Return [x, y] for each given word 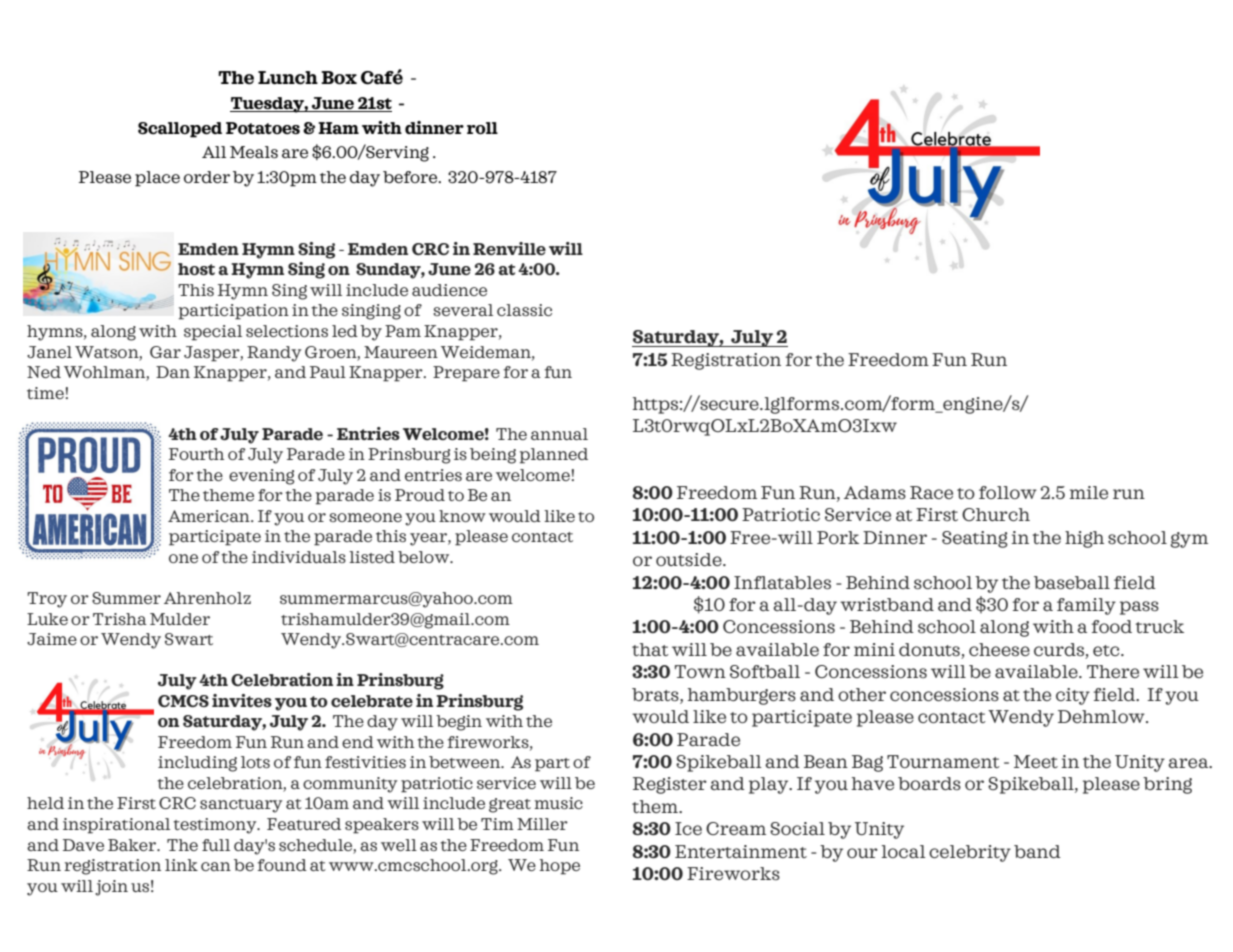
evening [261, 477]
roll [482, 128]
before [411, 177]
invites [242, 700]
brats [656, 694]
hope [559, 867]
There [1113, 671]
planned [554, 456]
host [196, 269]
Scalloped [180, 130]
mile [1088, 492]
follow [1008, 492]
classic [524, 310]
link [181, 865]
